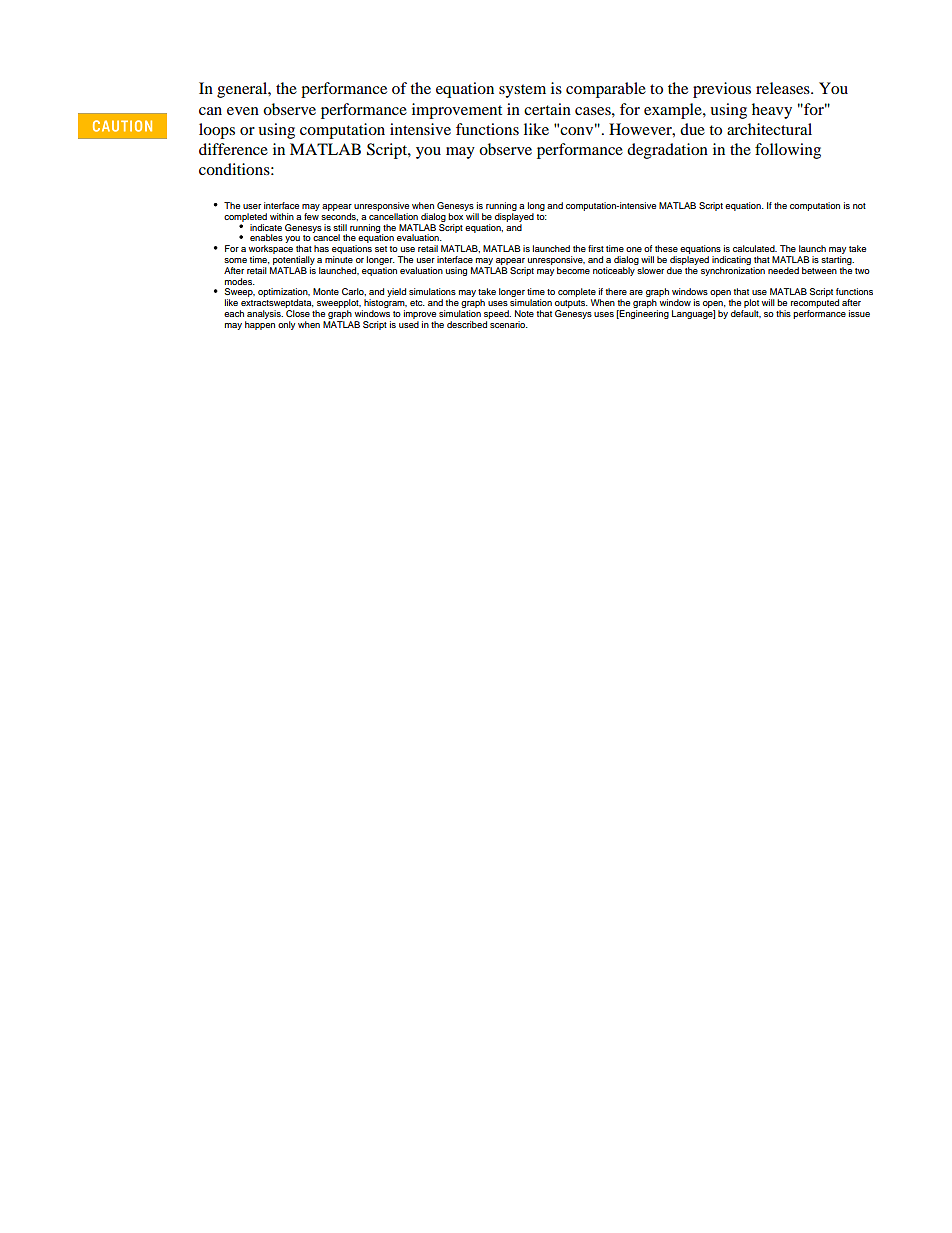 The height and width of the page is (1233, 952). What do you see at coordinates (522, 91) in the page?
I see `system` at bounding box center [522, 91].
